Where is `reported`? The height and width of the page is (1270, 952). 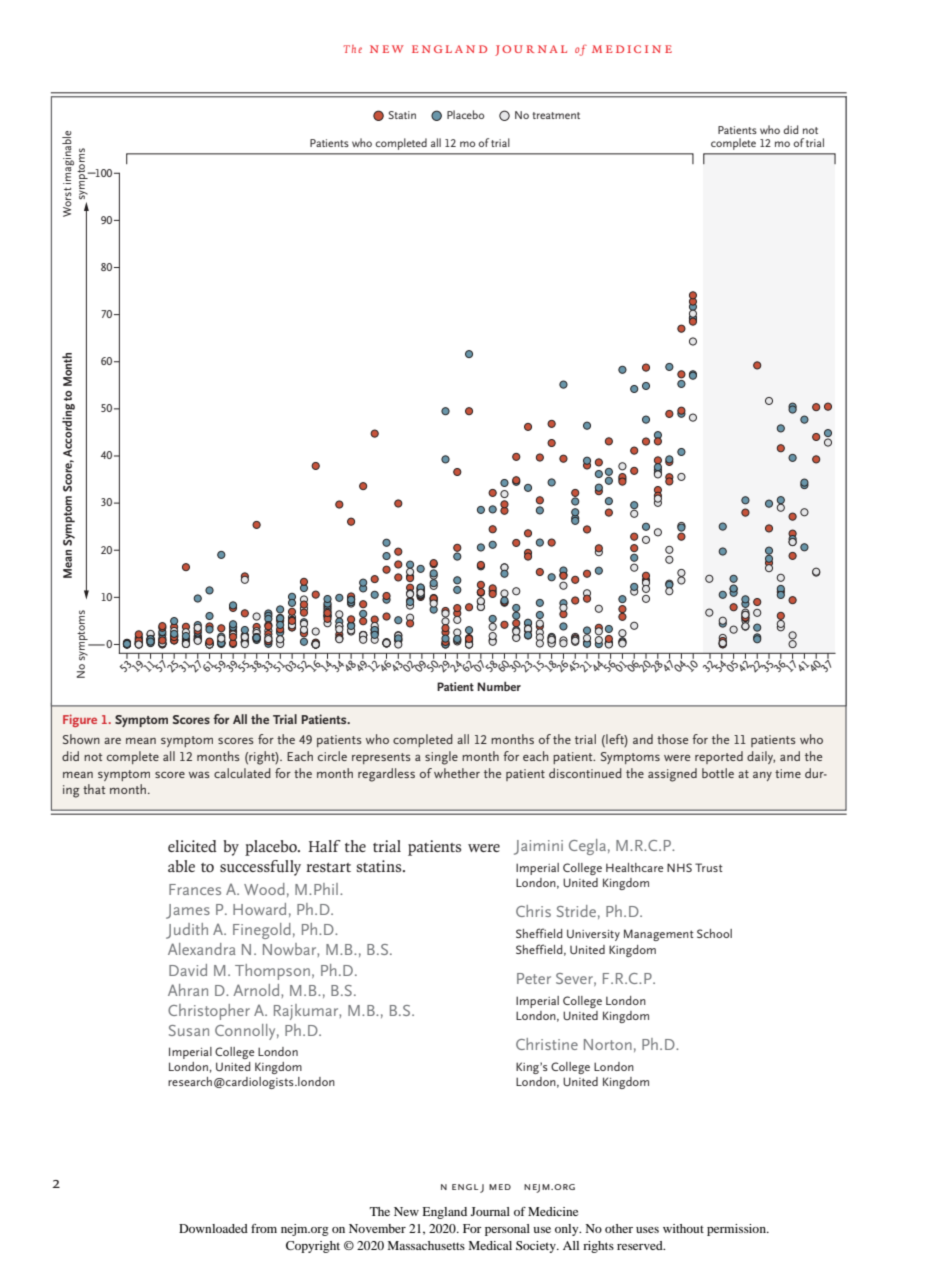
reported is located at coordinates (719, 757).
